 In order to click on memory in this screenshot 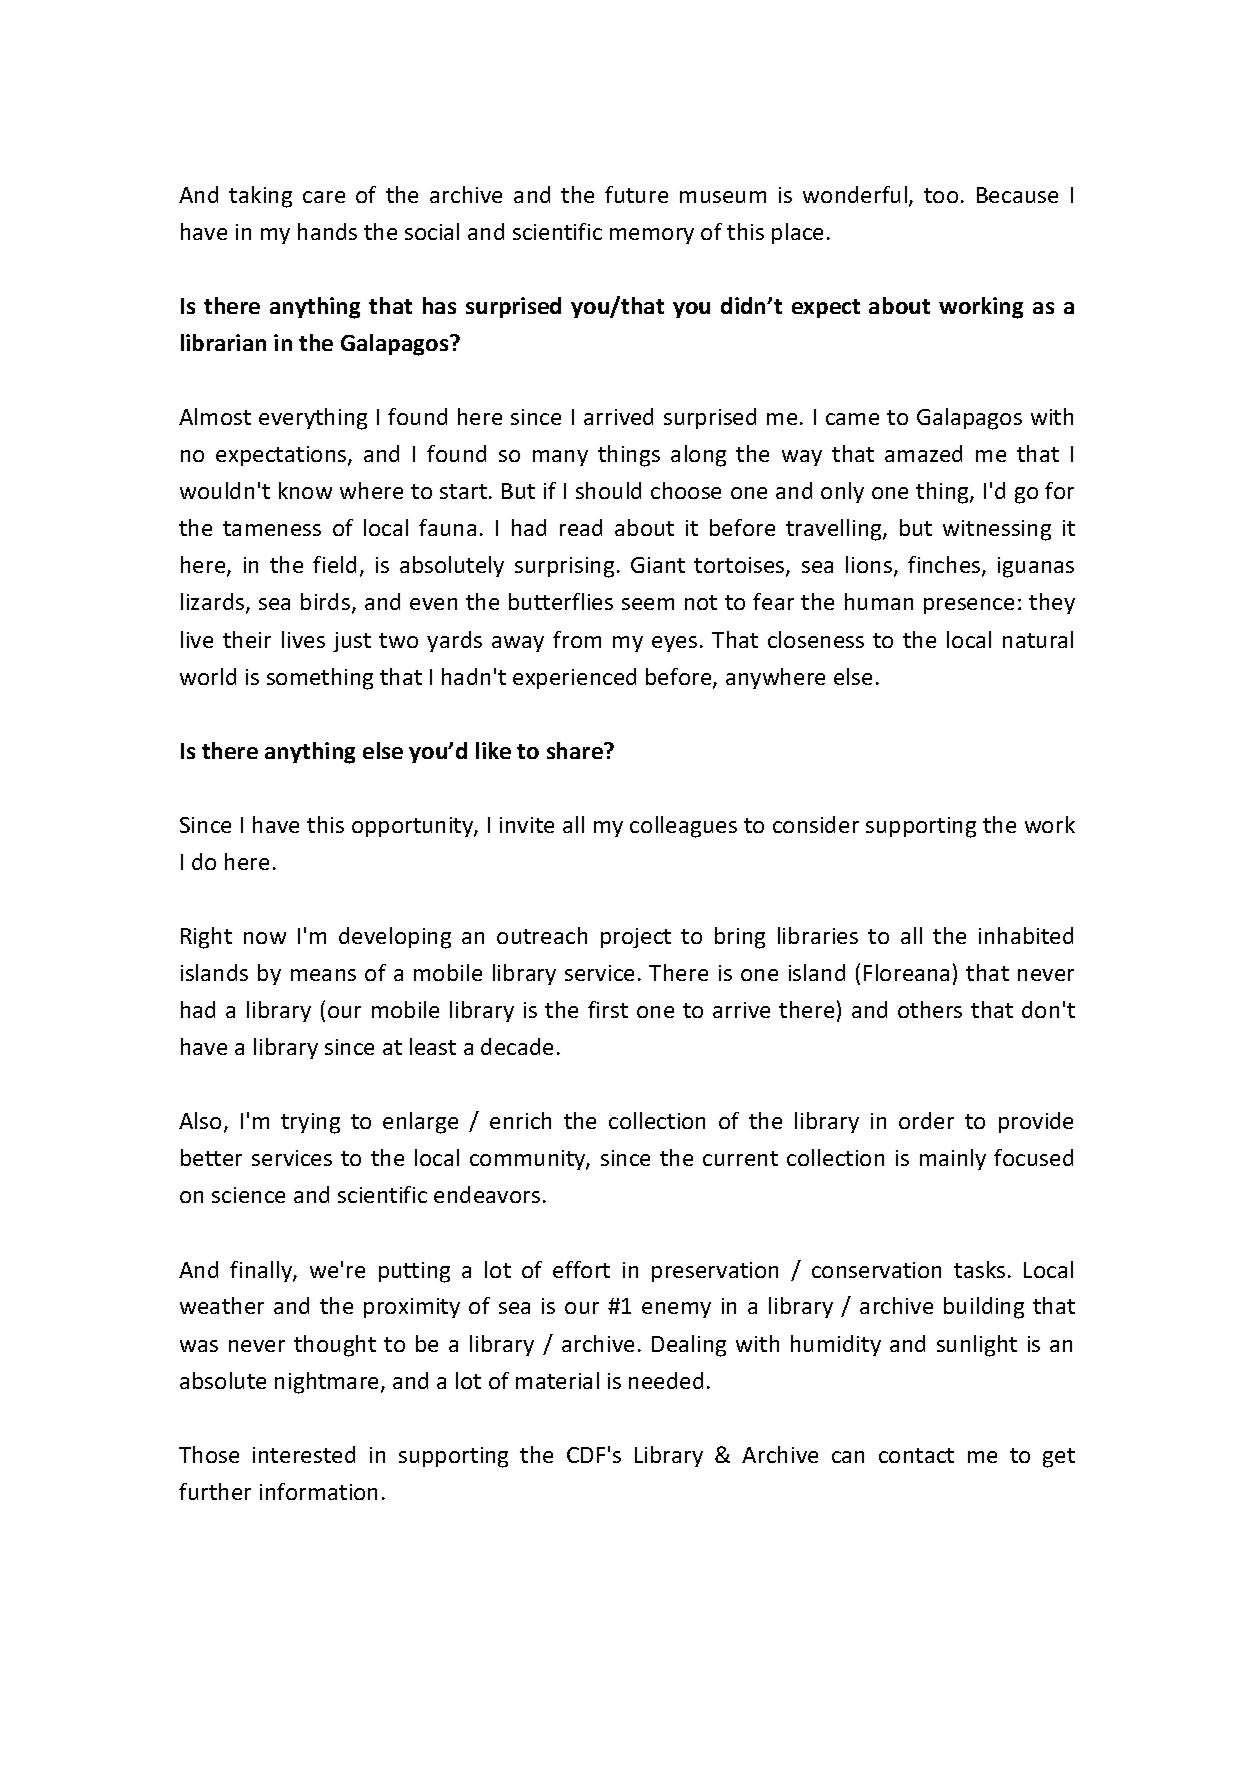, I will do `click(652, 236)`.
